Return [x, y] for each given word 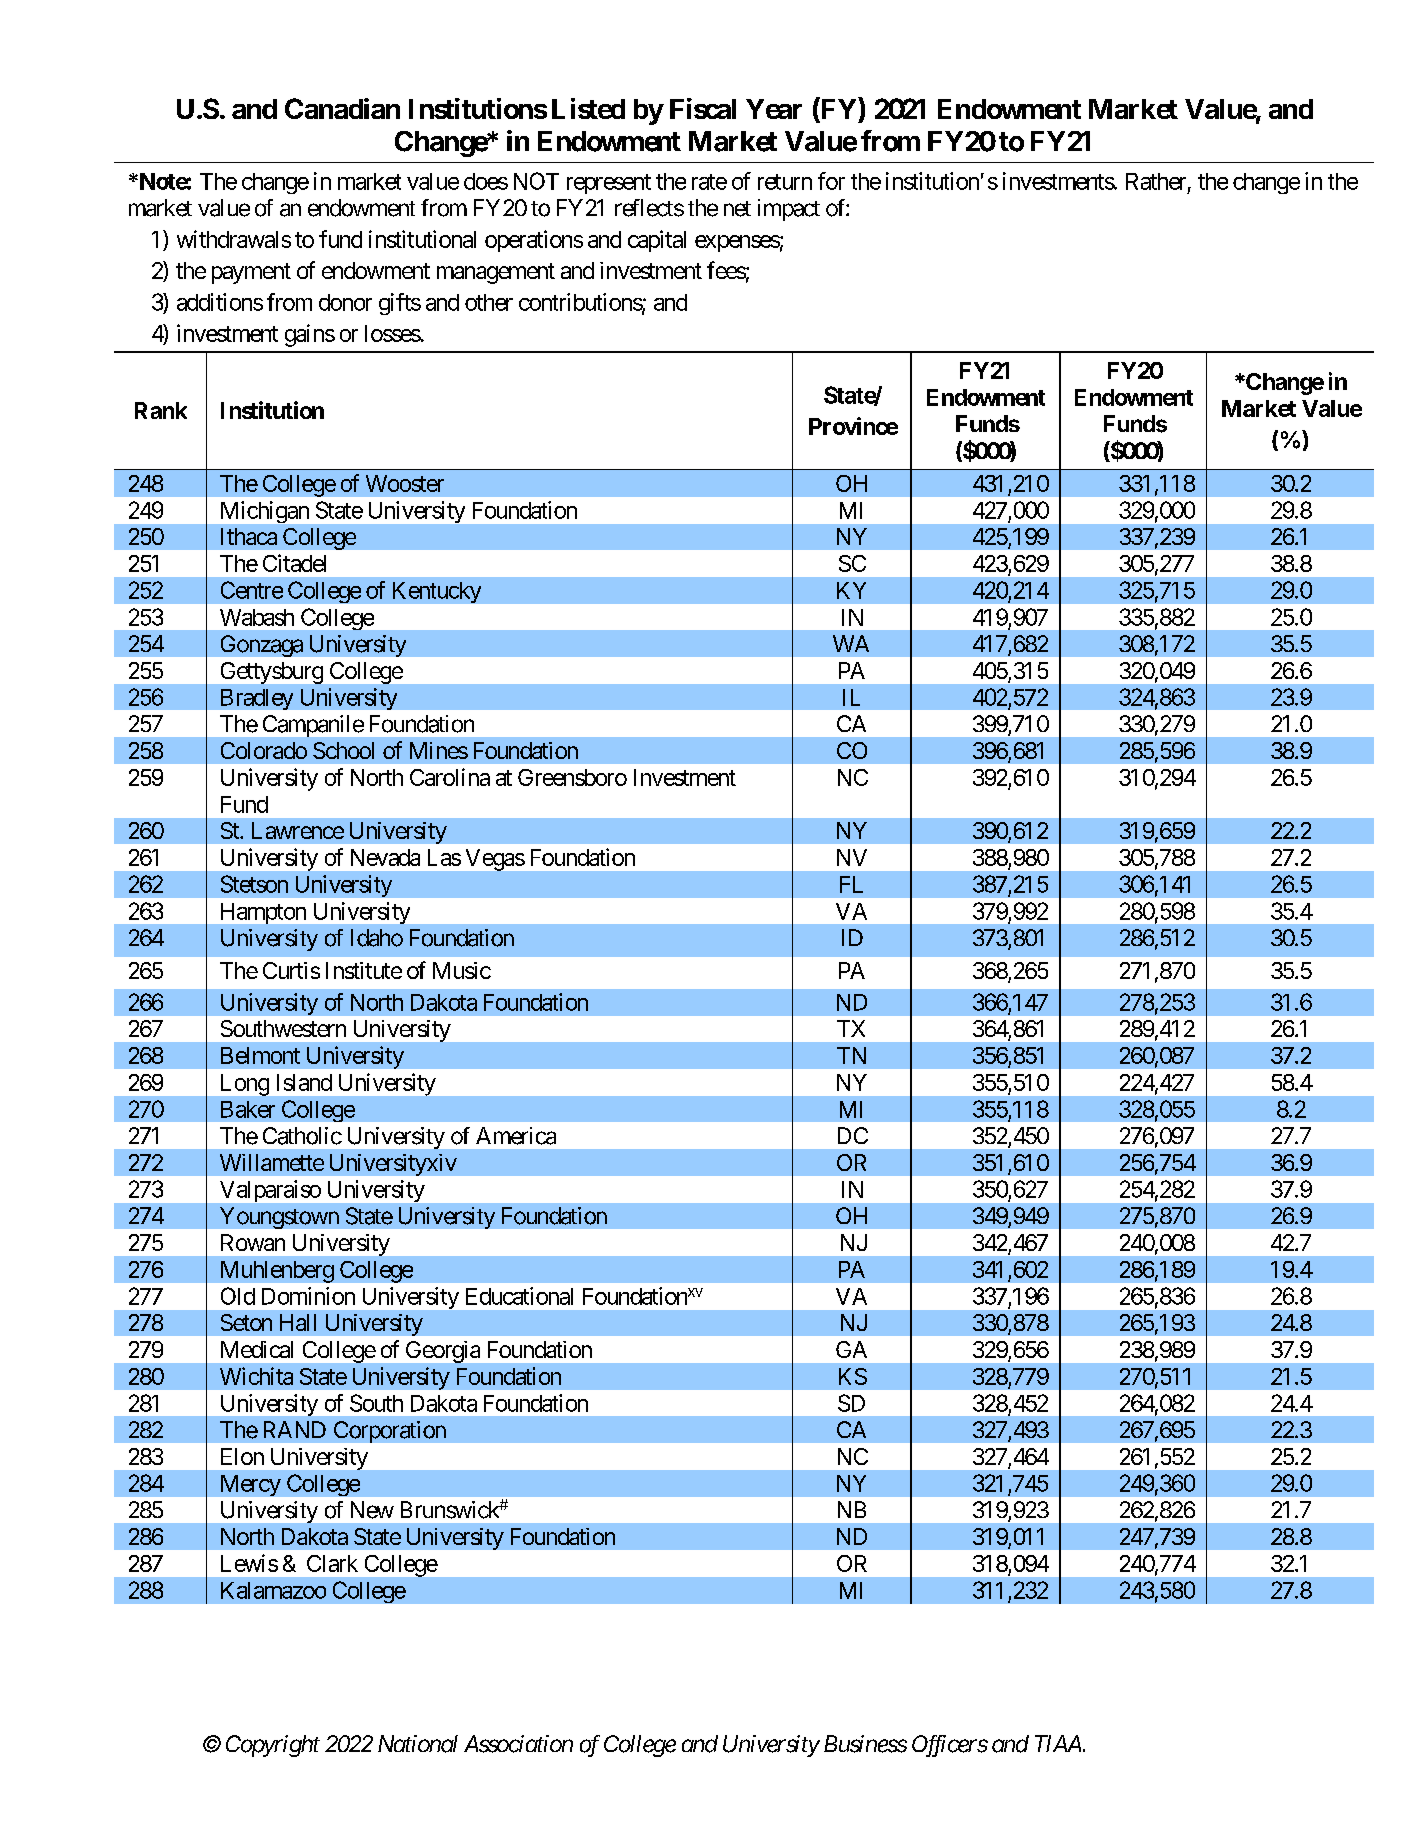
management [496, 273]
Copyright [273, 1746]
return [785, 182]
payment [251, 273]
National [418, 1744]
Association [518, 1744]
